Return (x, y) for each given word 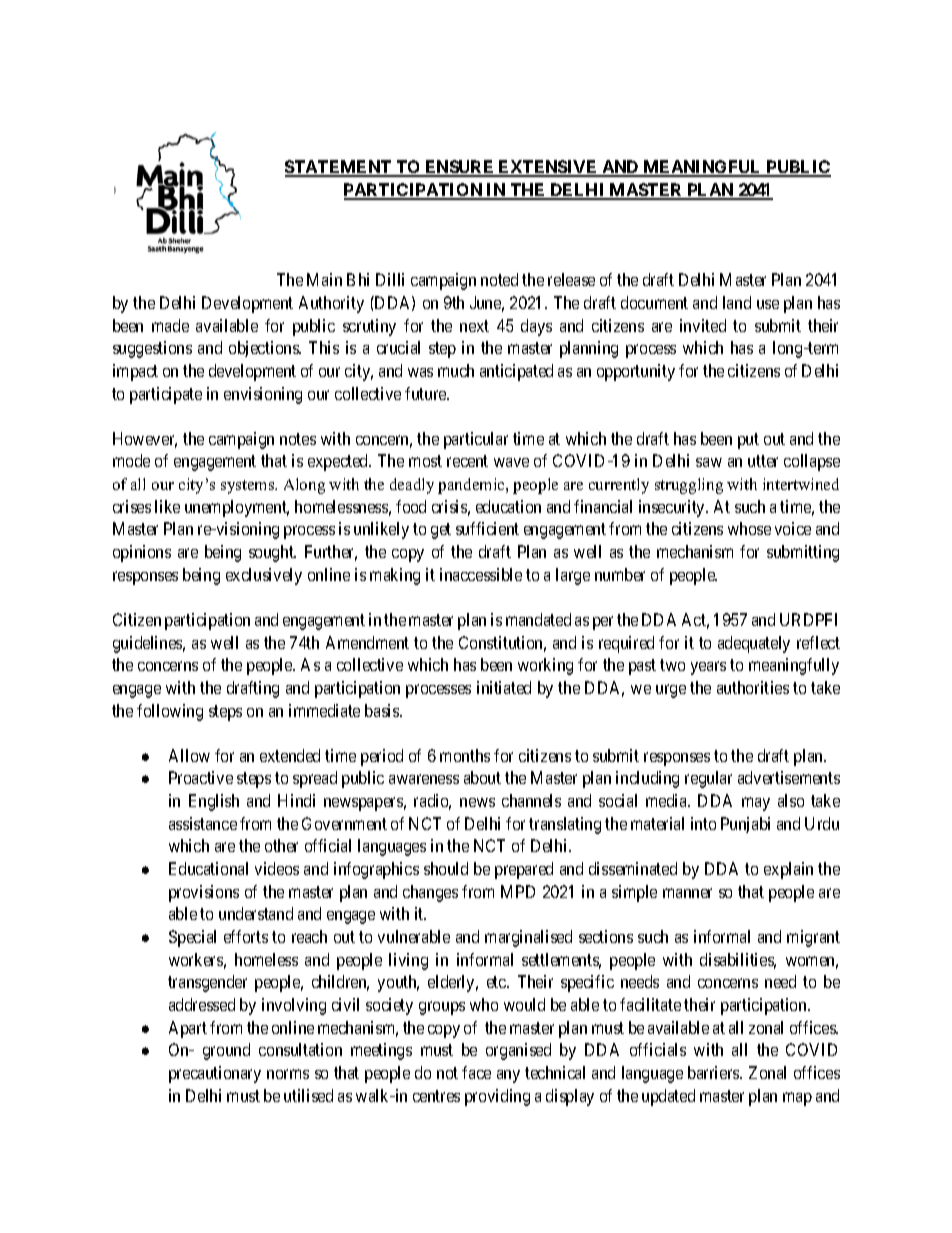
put (748, 441)
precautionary (215, 1074)
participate (166, 395)
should (446, 868)
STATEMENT (339, 168)
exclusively (264, 576)
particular (476, 440)
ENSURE (460, 168)
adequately (754, 644)
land (737, 302)
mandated (538, 619)
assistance (203, 823)
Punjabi (745, 825)
